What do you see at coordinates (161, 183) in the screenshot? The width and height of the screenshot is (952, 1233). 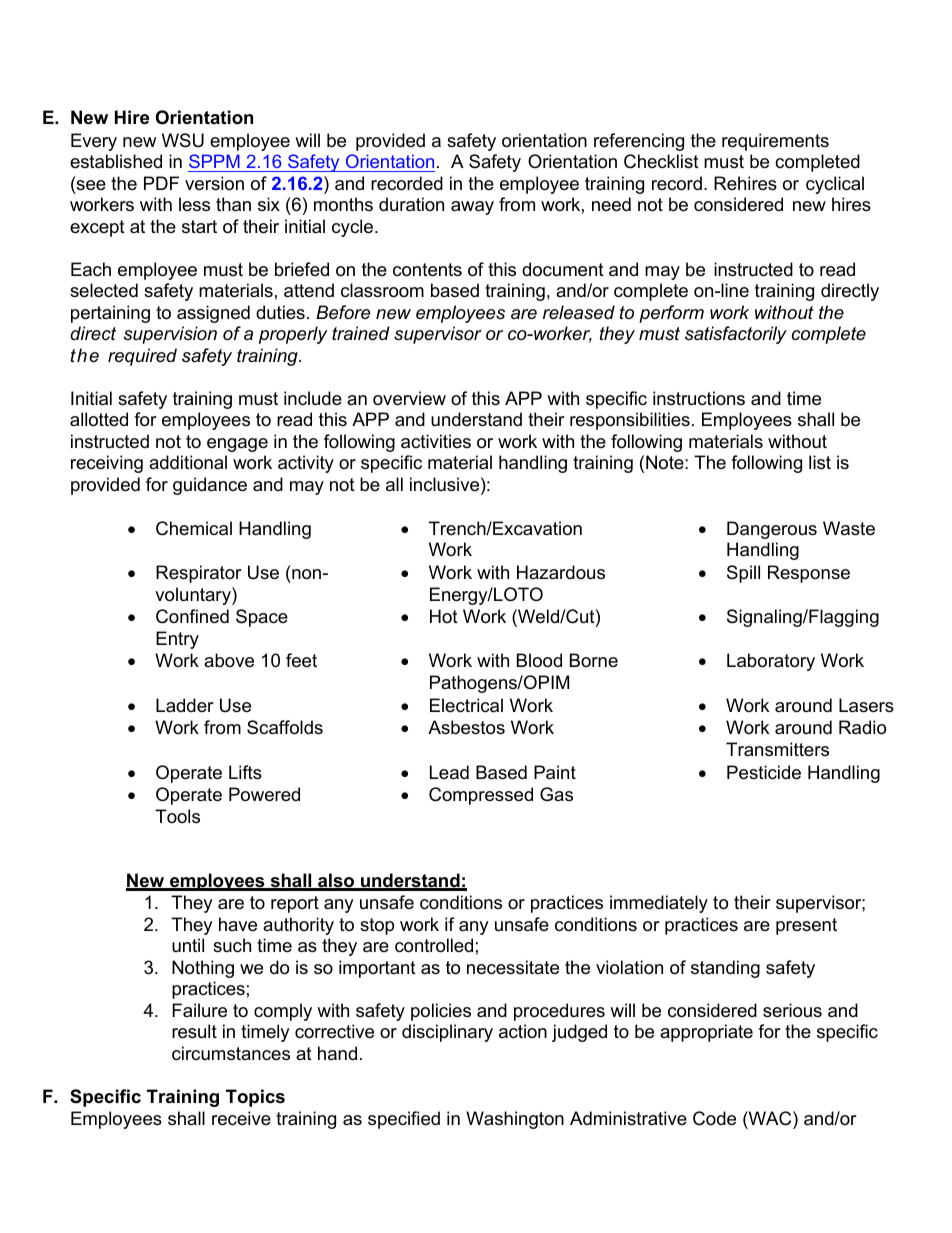 I see `PDF` at bounding box center [161, 183].
